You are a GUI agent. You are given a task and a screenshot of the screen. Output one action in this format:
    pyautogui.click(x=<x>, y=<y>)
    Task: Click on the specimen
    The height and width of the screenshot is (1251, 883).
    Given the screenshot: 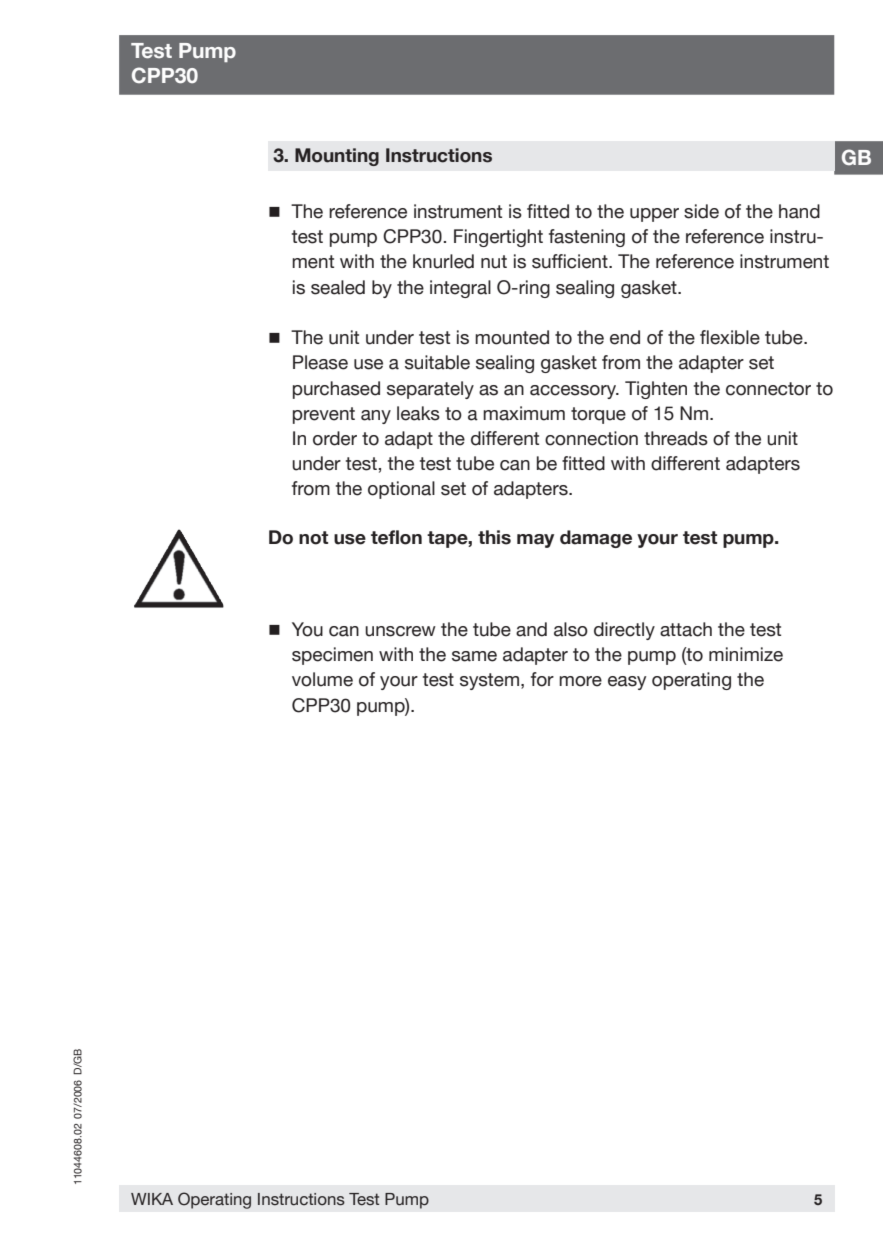 What is the action you would take?
    pyautogui.click(x=332, y=656)
